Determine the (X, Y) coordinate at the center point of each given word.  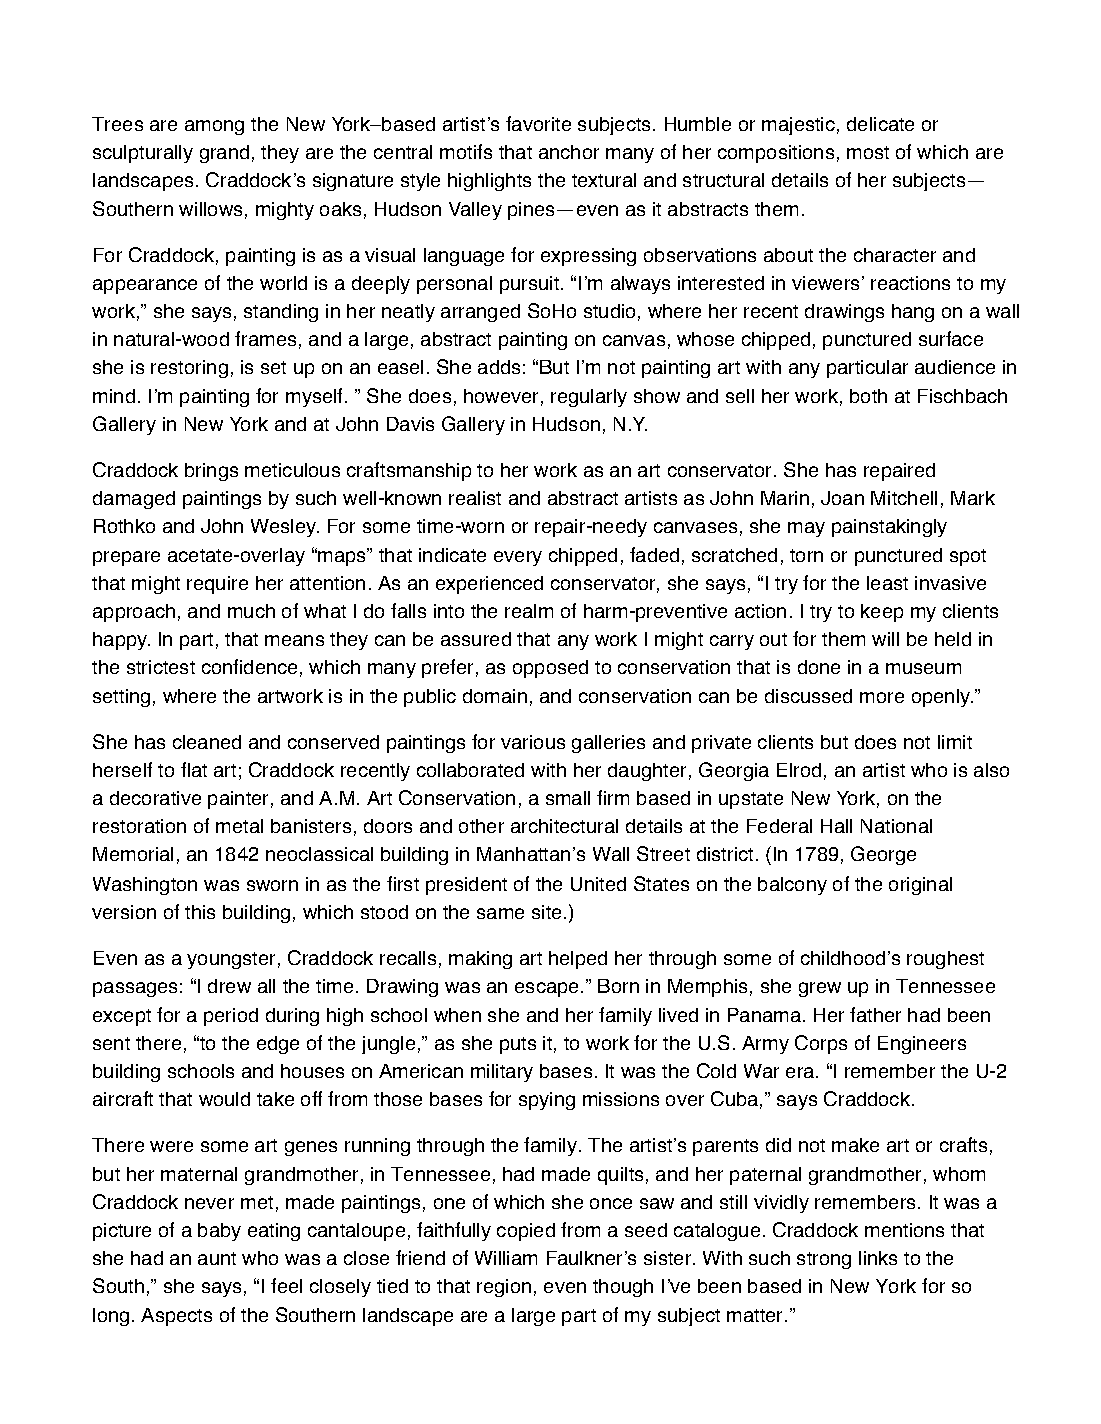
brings (211, 472)
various (533, 742)
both (868, 396)
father (875, 1014)
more (882, 697)
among (214, 127)
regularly (589, 398)
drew (229, 986)
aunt (217, 1258)
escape (546, 989)
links (878, 1258)
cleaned (207, 742)
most (868, 152)
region (504, 1288)
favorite (538, 123)
